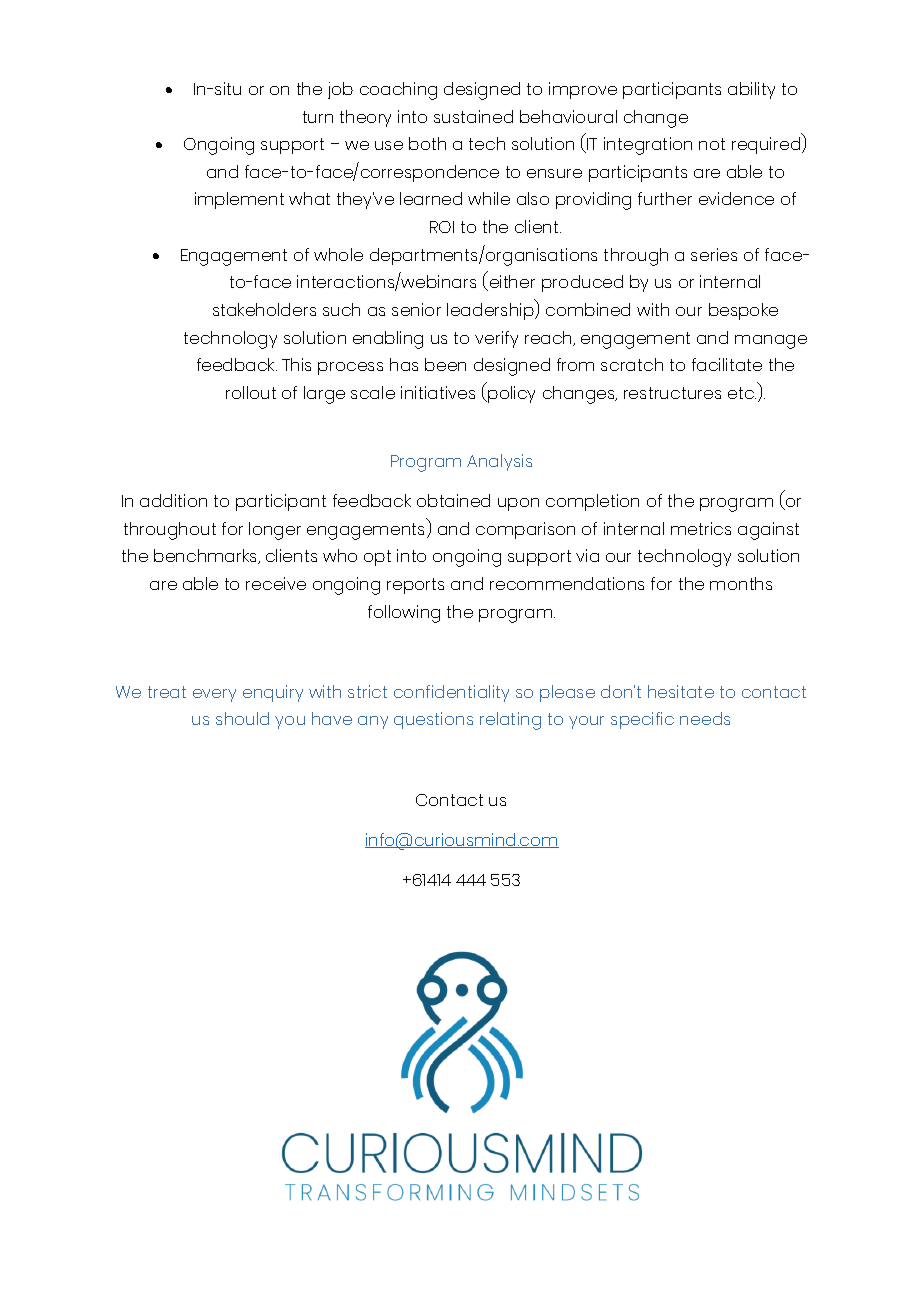 The width and height of the screenshot is (924, 1307). I want to click on restructures, so click(672, 393).
